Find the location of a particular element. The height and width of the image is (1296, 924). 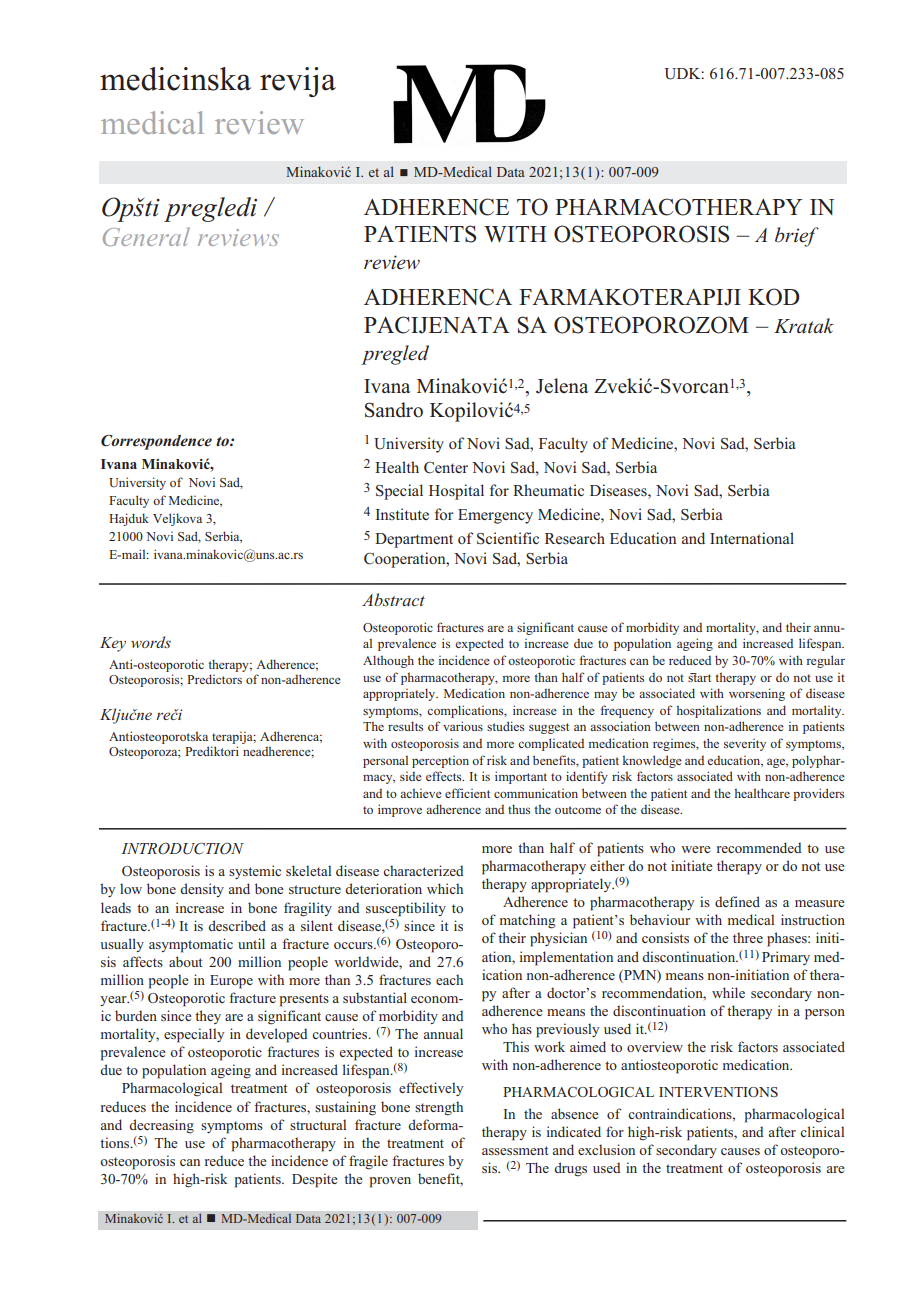

Correspondence is located at coordinates (156, 442).
